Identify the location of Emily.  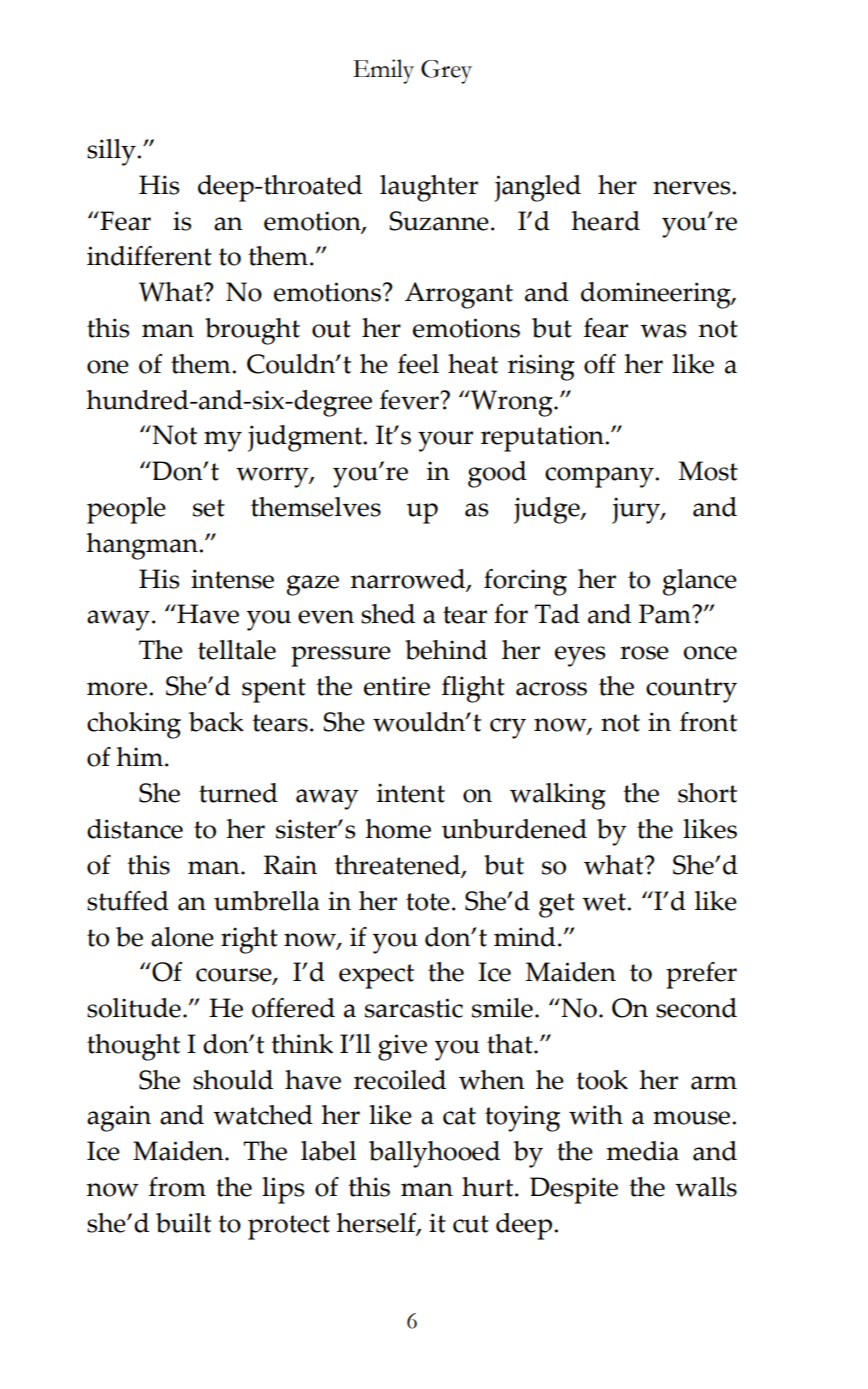
(383, 71).
